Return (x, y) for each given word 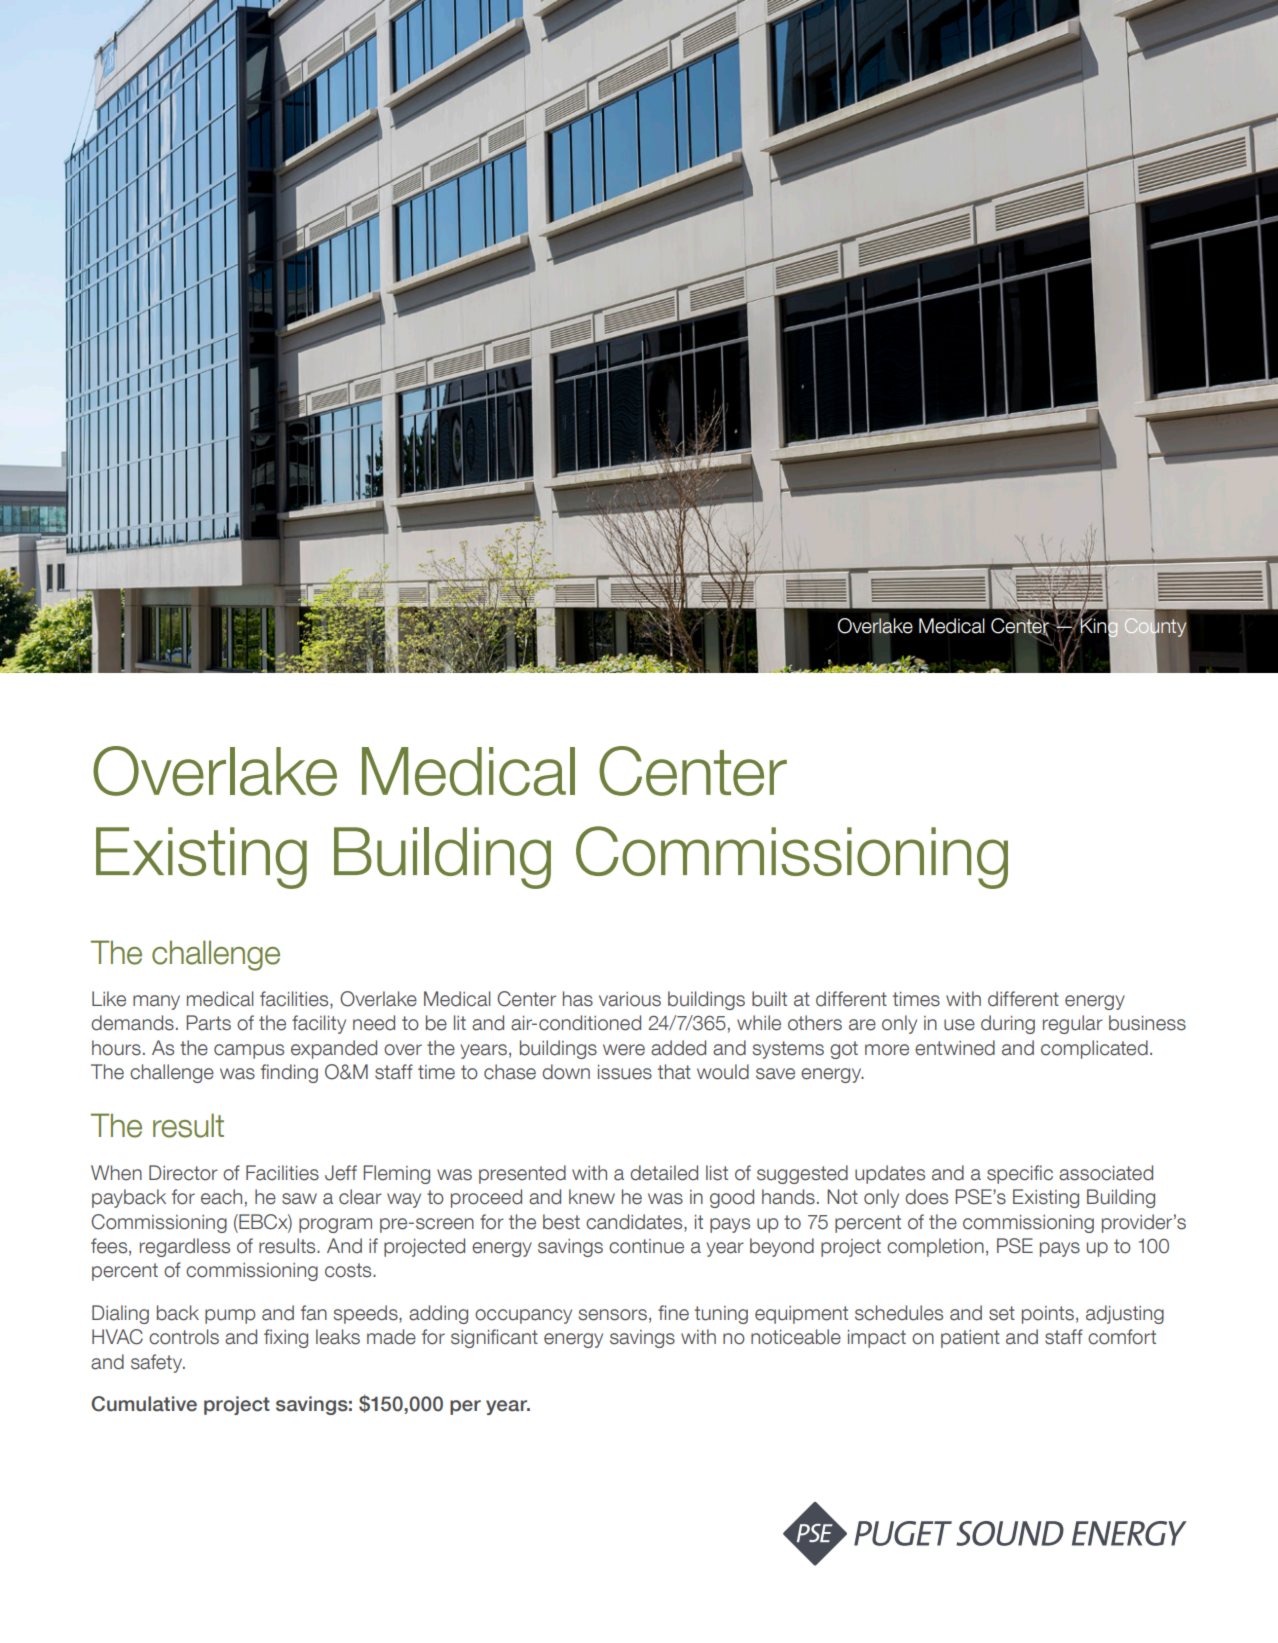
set (1002, 1313)
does (926, 1197)
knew (592, 1197)
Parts (208, 1023)
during (1008, 1024)
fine (673, 1313)
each (221, 1197)
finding (289, 1073)
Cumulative (144, 1404)
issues (625, 1072)
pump (230, 1316)
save (775, 1074)
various (630, 999)
